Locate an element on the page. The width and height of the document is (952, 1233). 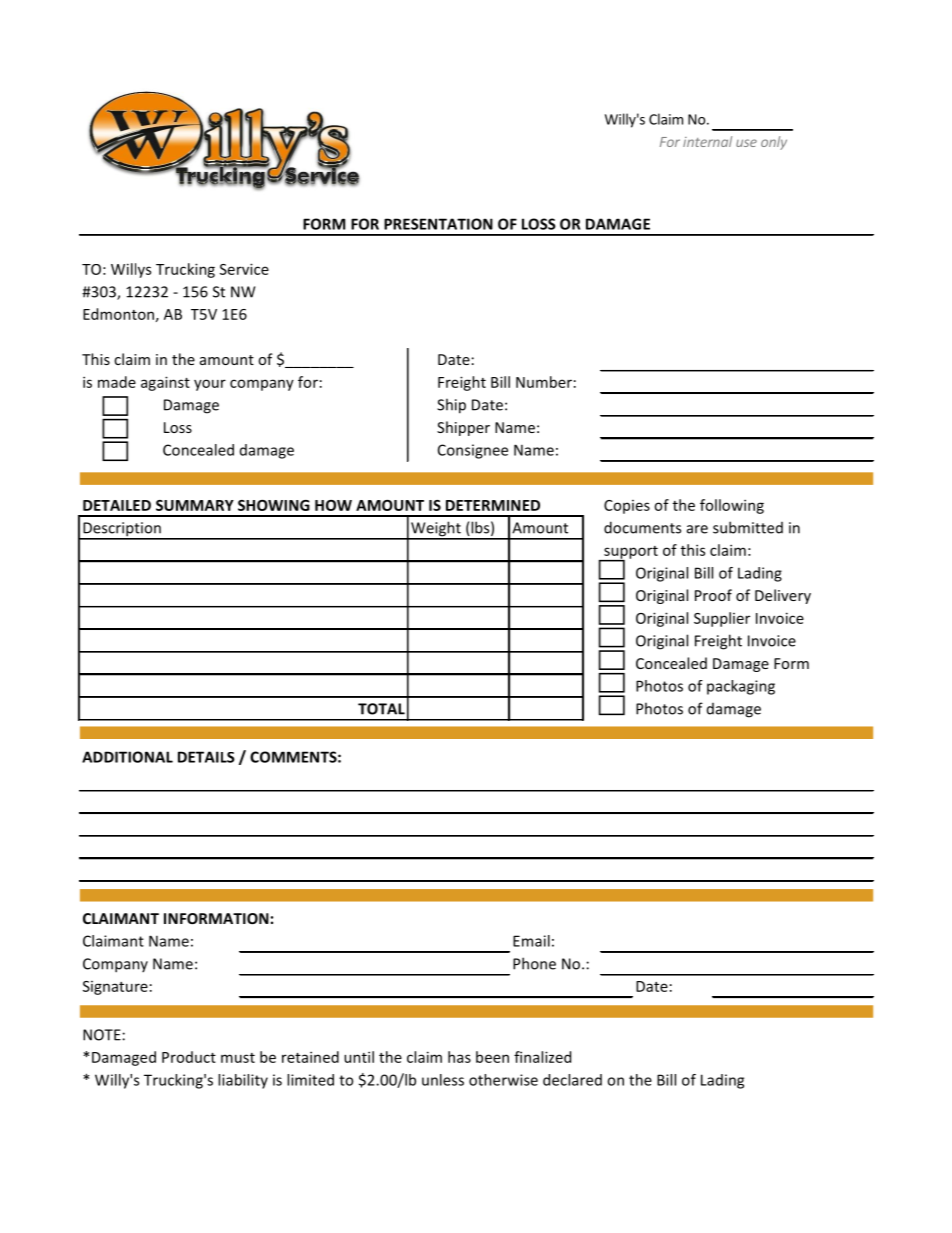
internal is located at coordinates (707, 141).
